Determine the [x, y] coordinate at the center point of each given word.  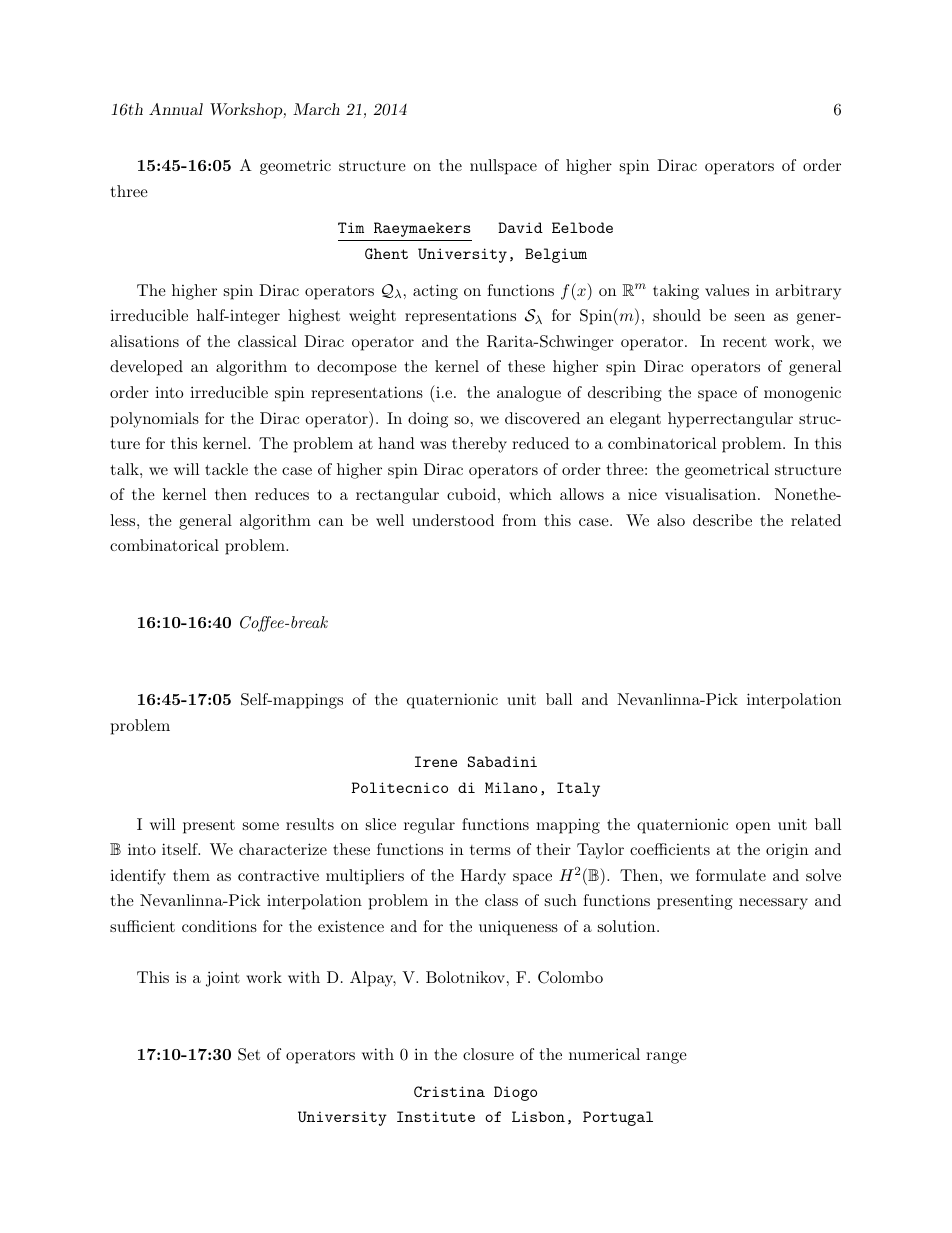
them [191, 875]
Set [249, 1054]
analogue [529, 394]
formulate [731, 875]
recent [745, 341]
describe [722, 520]
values [727, 290]
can [331, 522]
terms [490, 850]
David [520, 227]
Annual [176, 109]
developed [146, 368]
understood [453, 520]
